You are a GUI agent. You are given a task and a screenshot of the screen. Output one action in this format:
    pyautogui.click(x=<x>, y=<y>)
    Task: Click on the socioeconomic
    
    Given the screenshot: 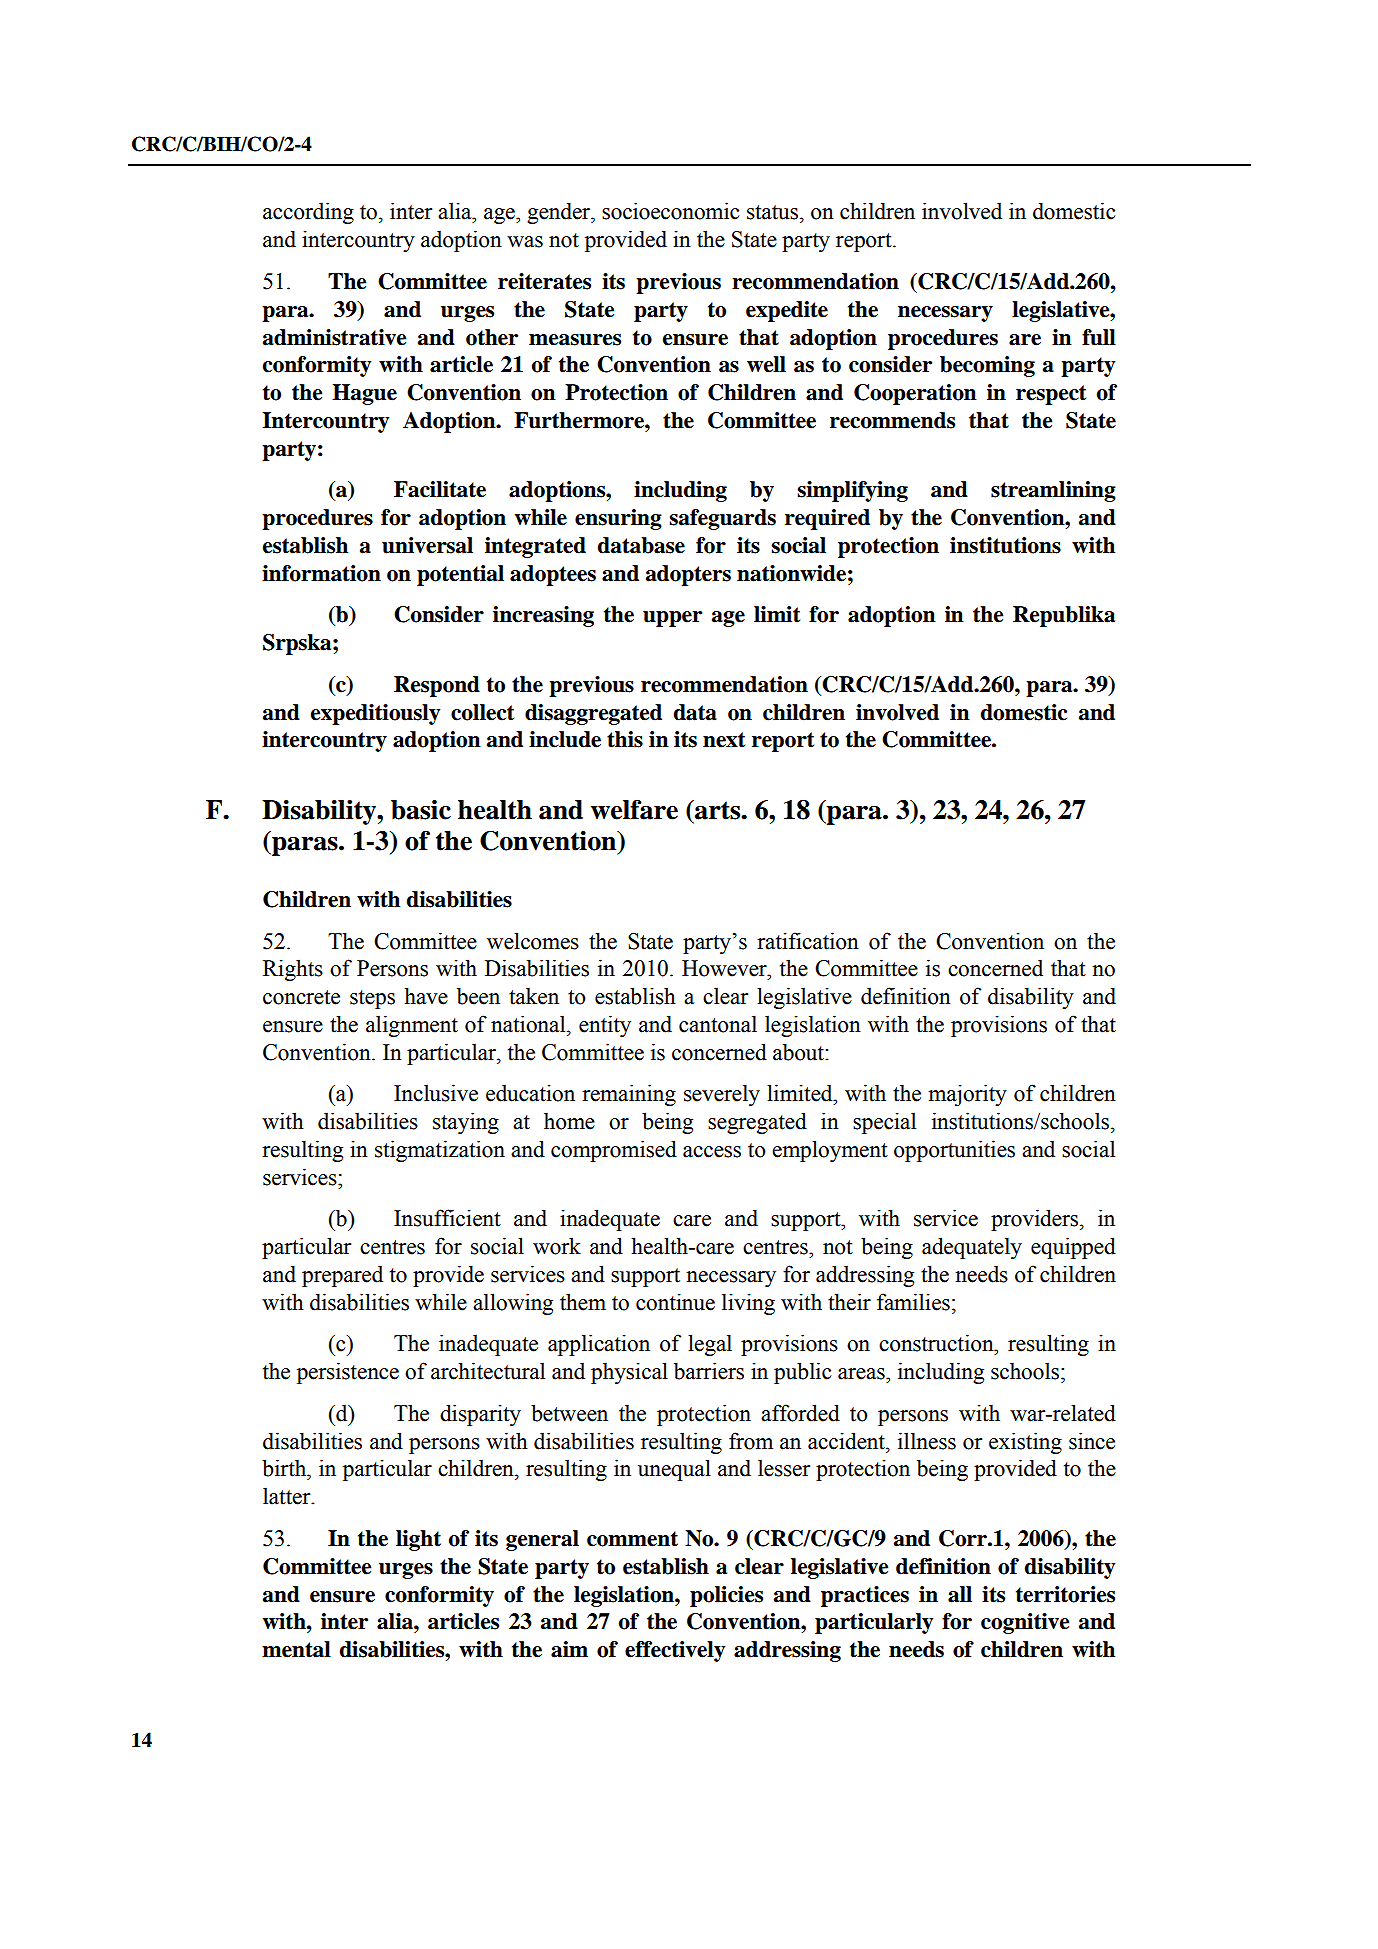 What is the action you would take?
    pyautogui.click(x=670, y=211)
